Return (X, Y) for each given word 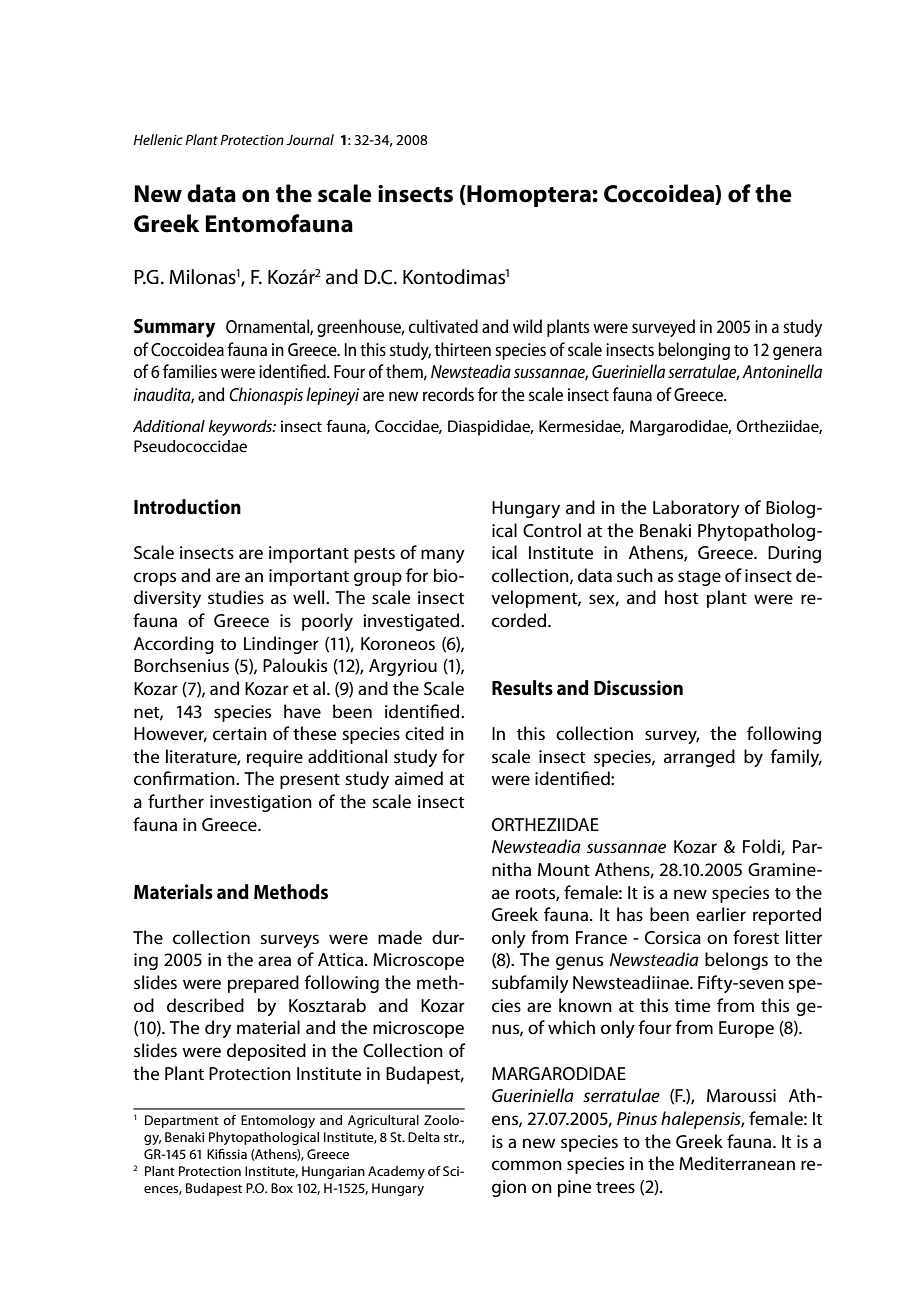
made (400, 937)
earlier (721, 914)
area (274, 961)
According (174, 645)
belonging (694, 351)
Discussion (638, 688)
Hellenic (158, 139)
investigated (412, 622)
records (448, 394)
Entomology (278, 1121)
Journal (310, 139)
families (190, 371)
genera (797, 353)
